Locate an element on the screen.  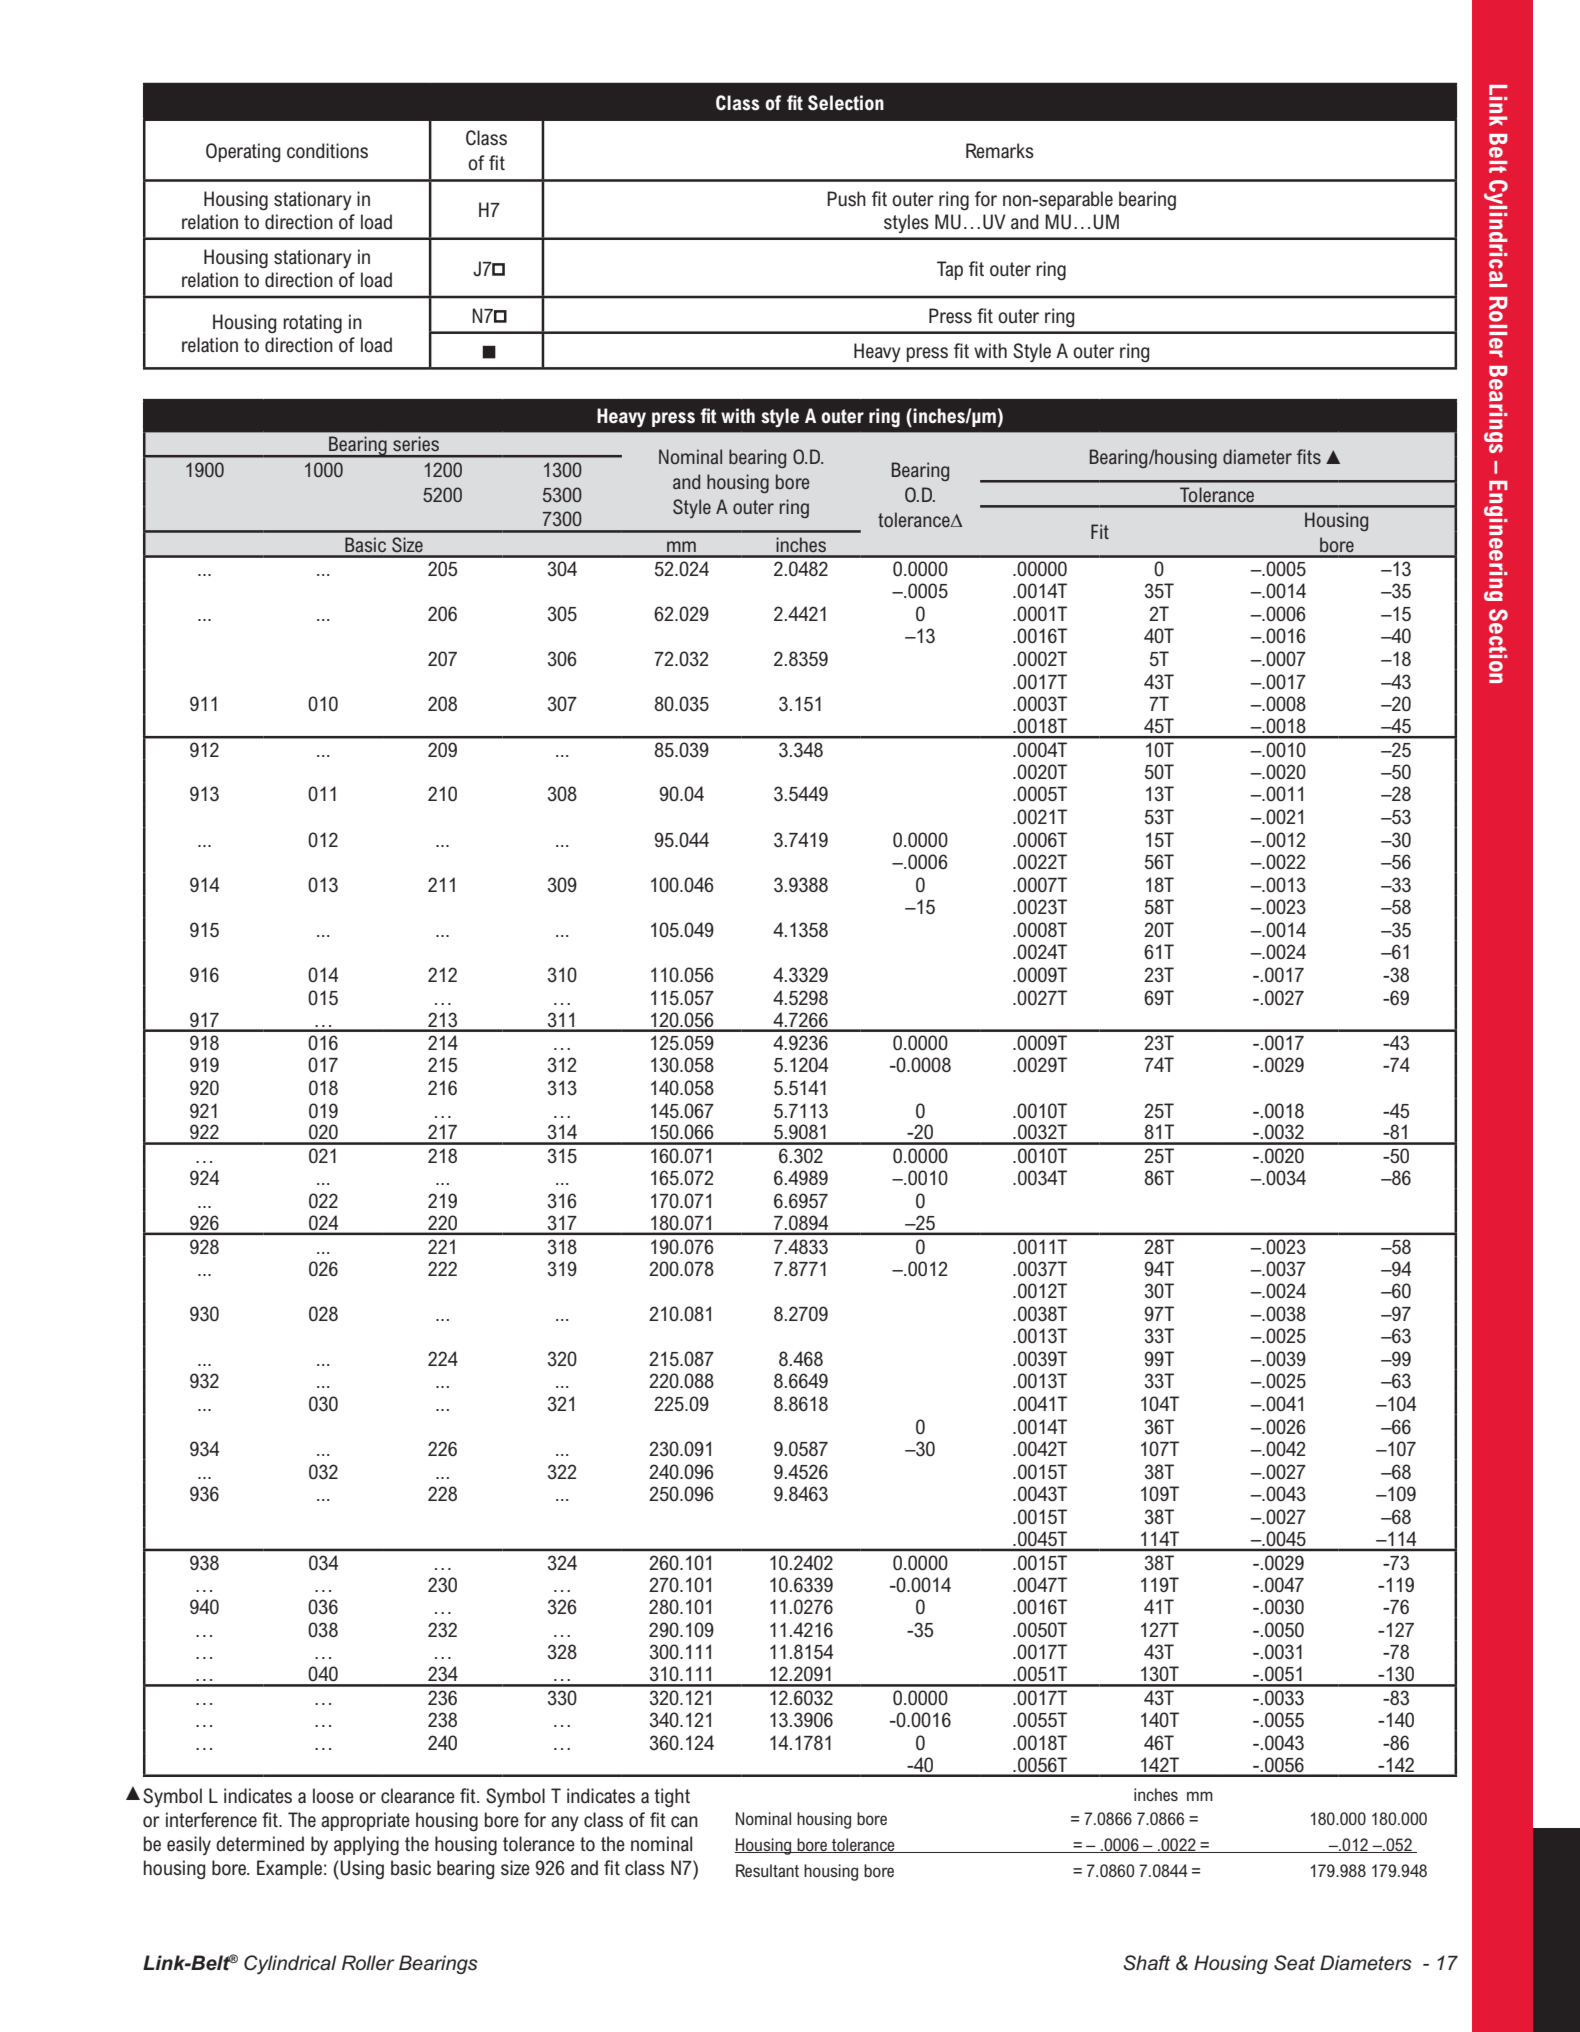
Shaft is located at coordinates (1146, 1963).
